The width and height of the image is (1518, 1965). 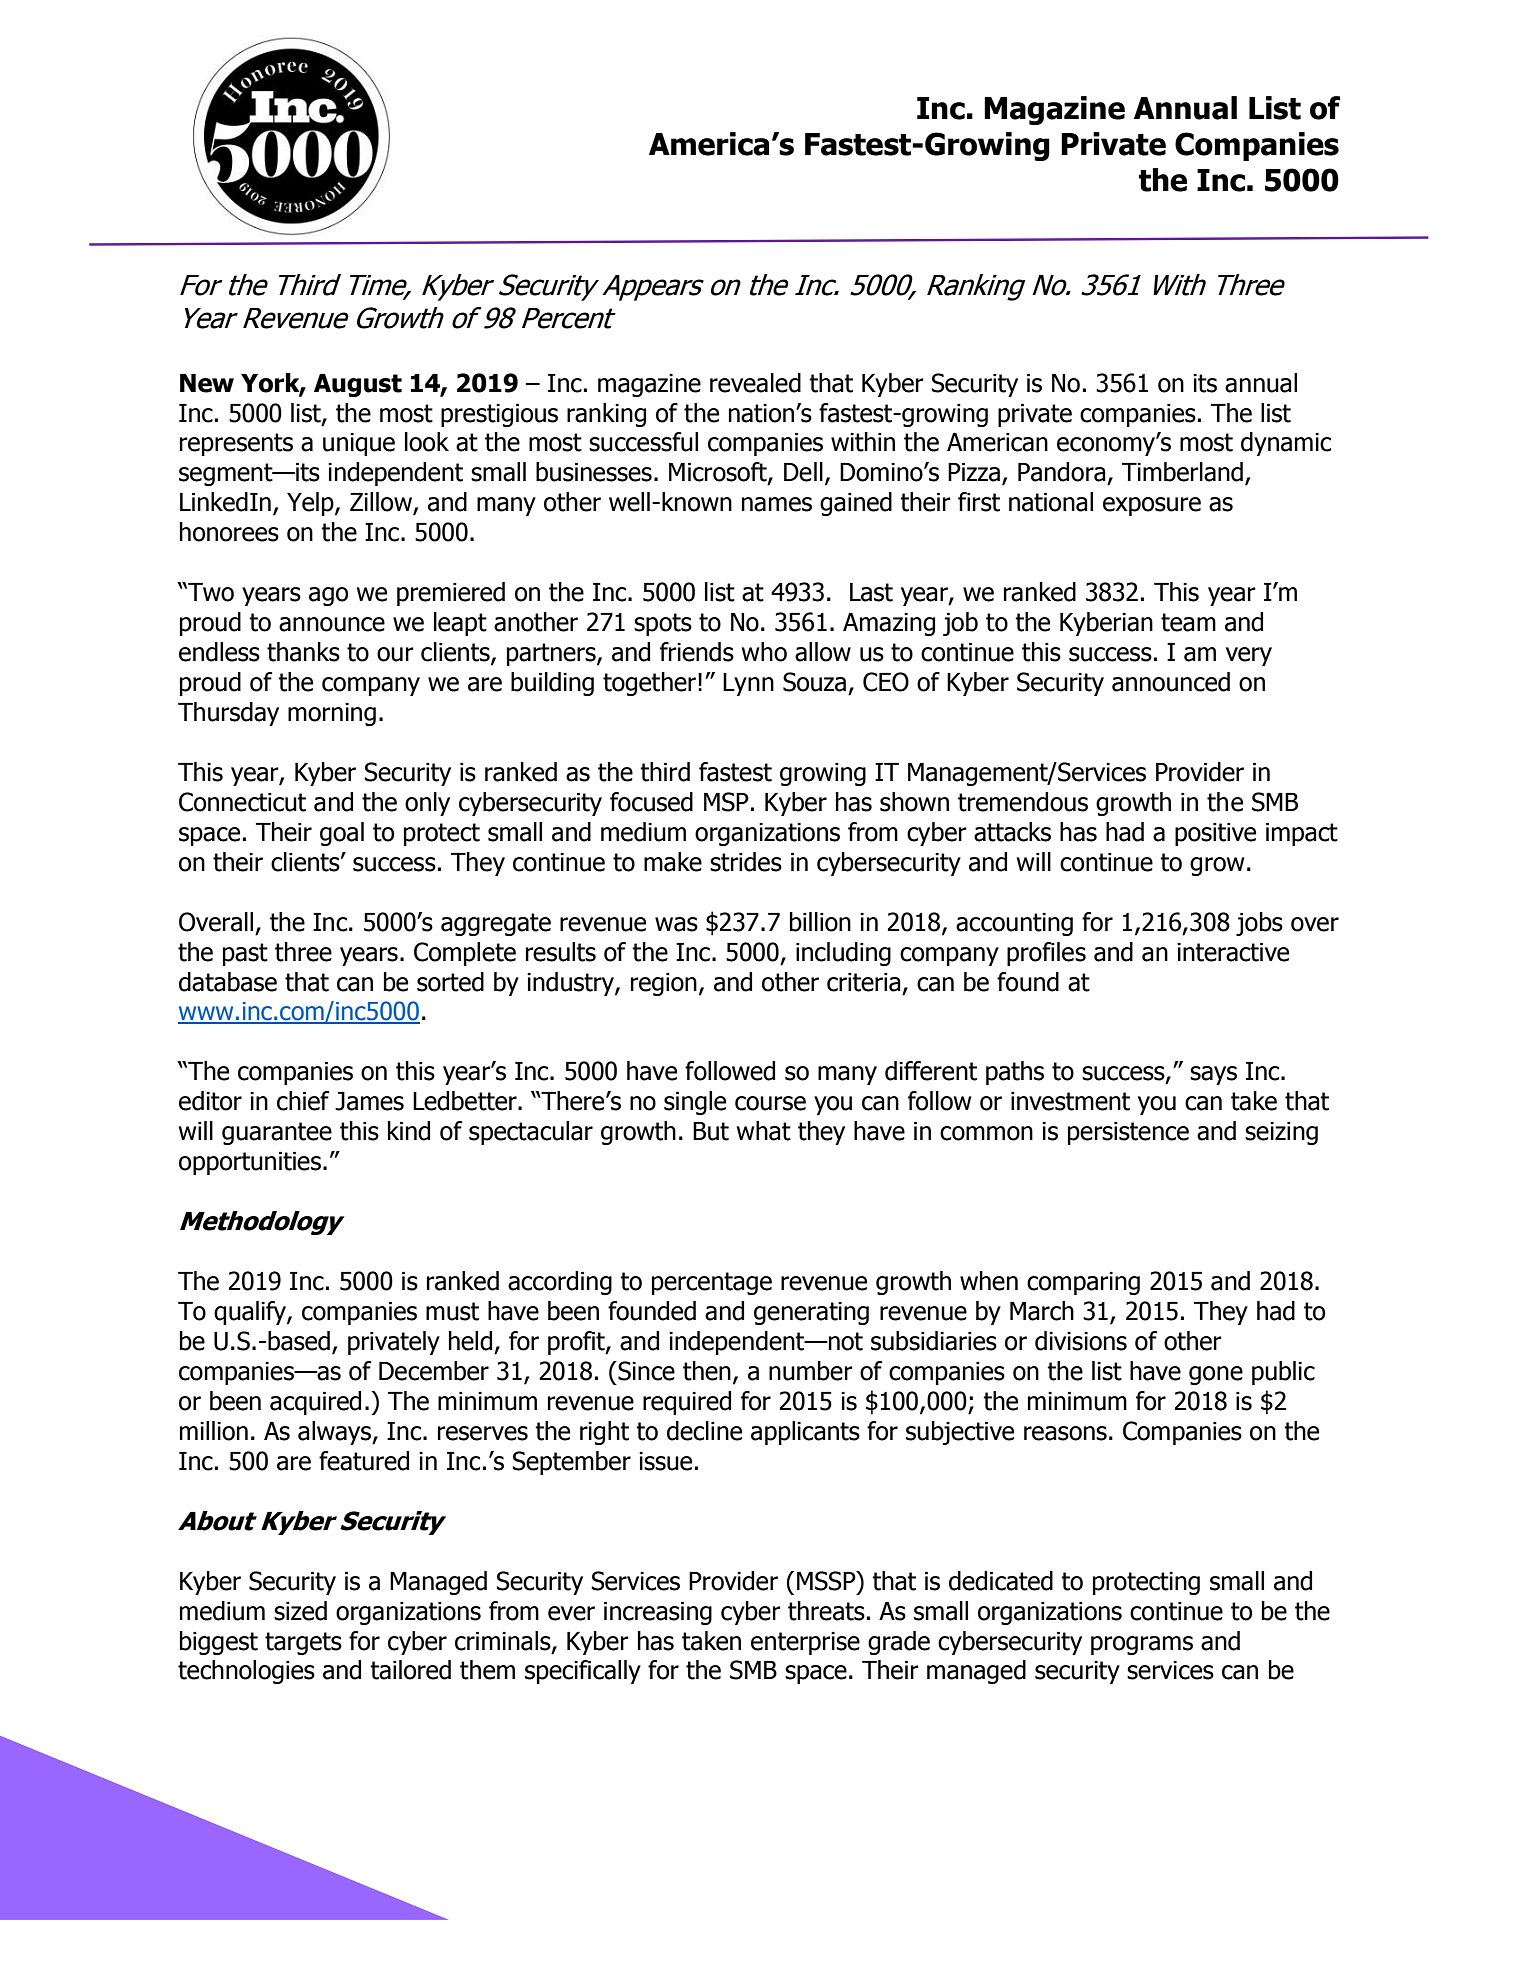 What do you see at coordinates (332, 714) in the image?
I see `morning` at bounding box center [332, 714].
